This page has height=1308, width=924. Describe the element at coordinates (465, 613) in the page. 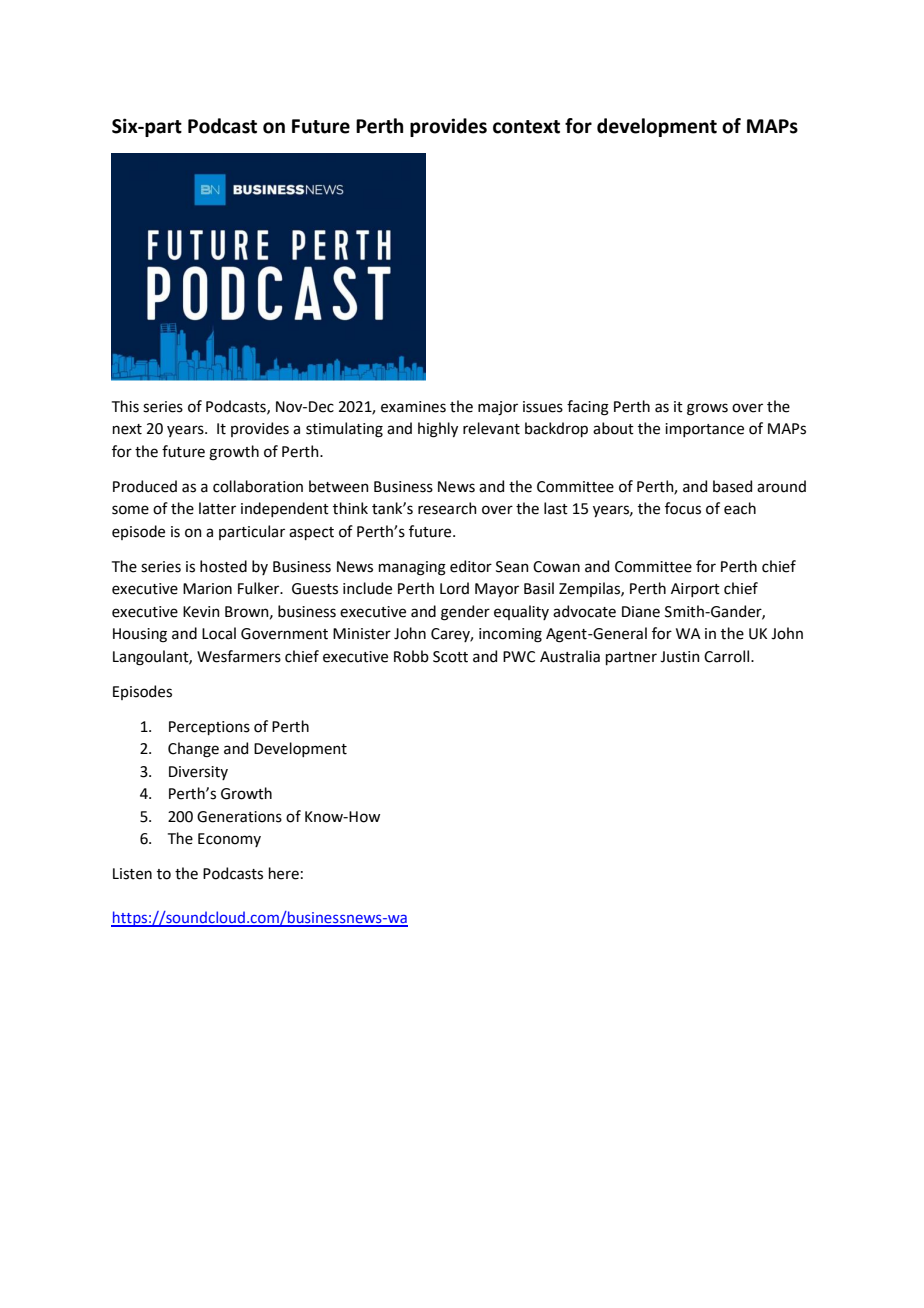

I see `gender` at that location.
